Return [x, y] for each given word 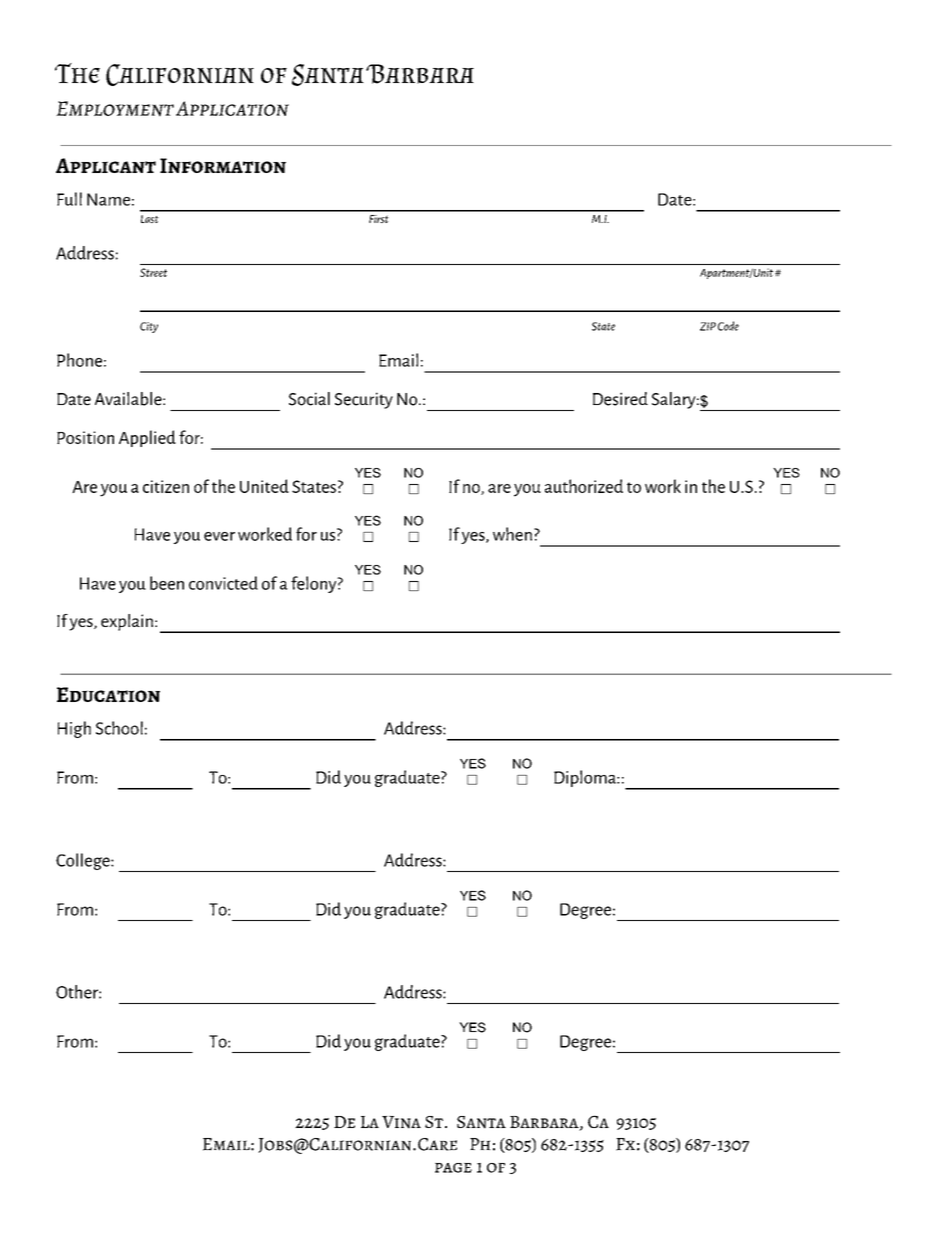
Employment [115, 109]
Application [232, 108]
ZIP [708, 326]
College [84, 861]
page [453, 1168]
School [119, 728]
